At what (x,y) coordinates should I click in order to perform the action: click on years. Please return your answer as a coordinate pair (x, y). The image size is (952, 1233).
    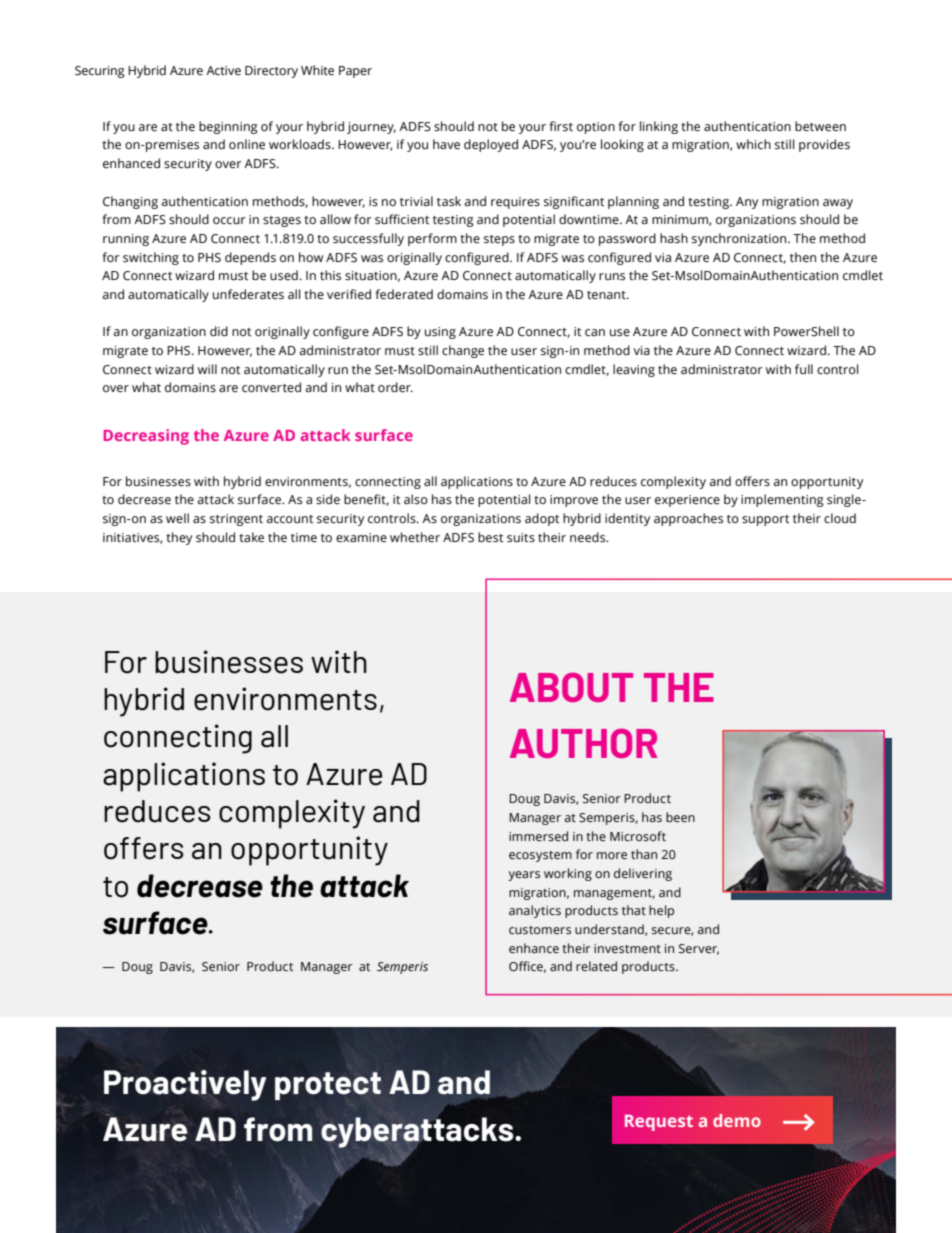
    Looking at the image, I should click on (524, 876).
